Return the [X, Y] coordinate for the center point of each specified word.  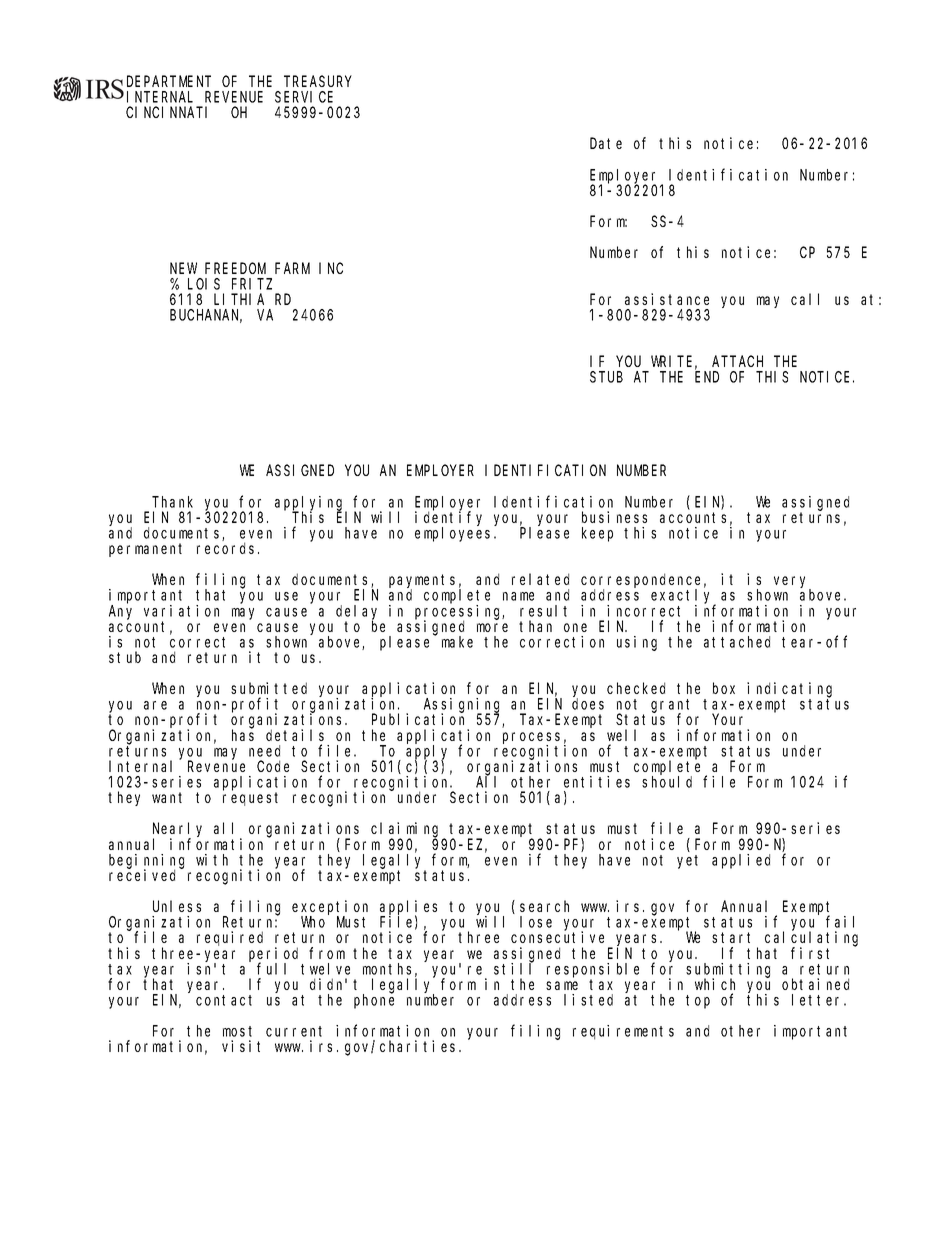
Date [606, 143]
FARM [292, 268]
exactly [683, 597]
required [230, 938]
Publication [418, 719]
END [707, 377]
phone [374, 1001]
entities [597, 782]
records [228, 548]
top [698, 1002]
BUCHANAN [206, 316]
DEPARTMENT [169, 81]
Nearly [177, 830]
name [518, 596]
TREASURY [317, 81]
